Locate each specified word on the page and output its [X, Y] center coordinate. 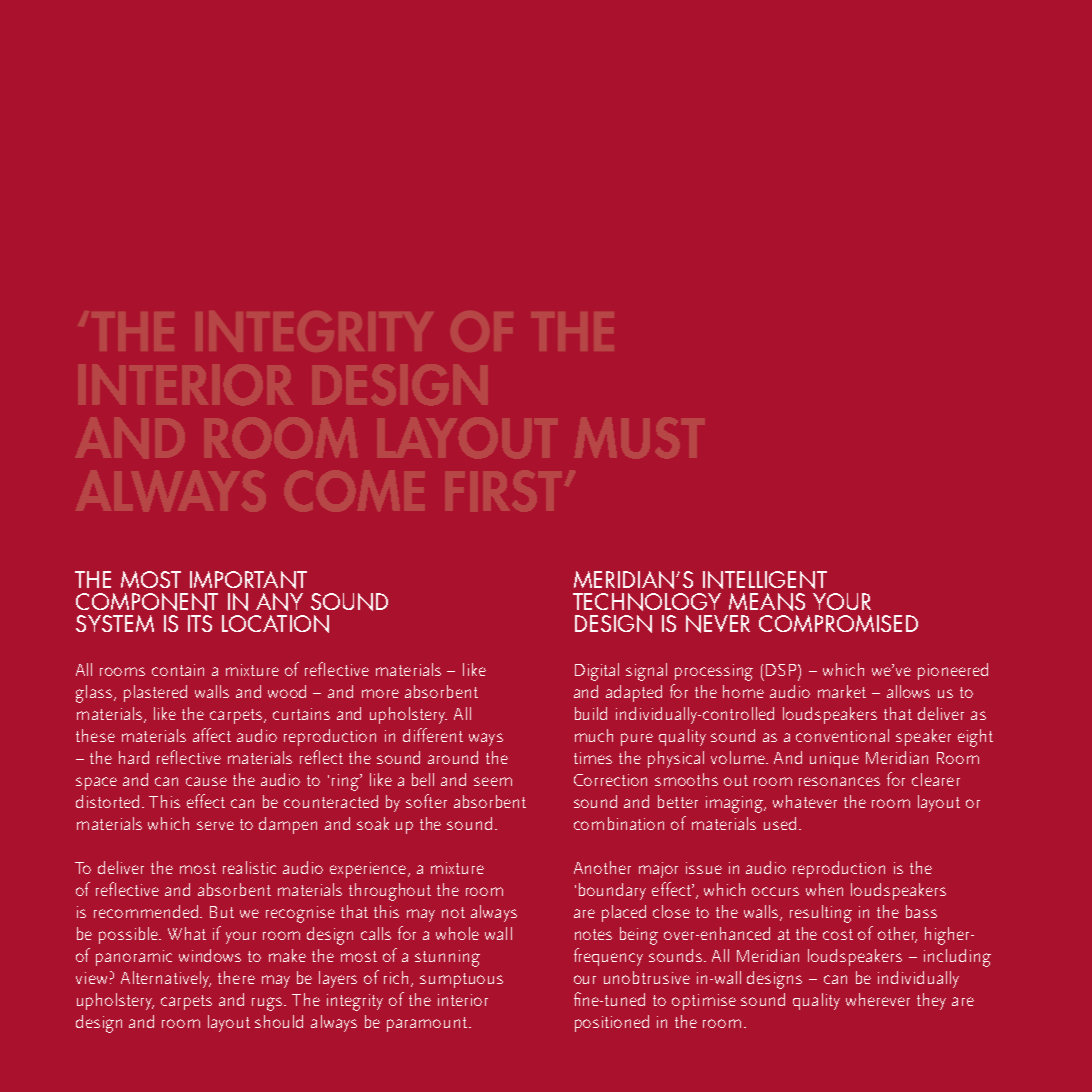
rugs [268, 1004]
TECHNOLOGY [647, 602]
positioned [612, 1023]
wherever [878, 999]
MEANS [767, 602]
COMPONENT [147, 602]
